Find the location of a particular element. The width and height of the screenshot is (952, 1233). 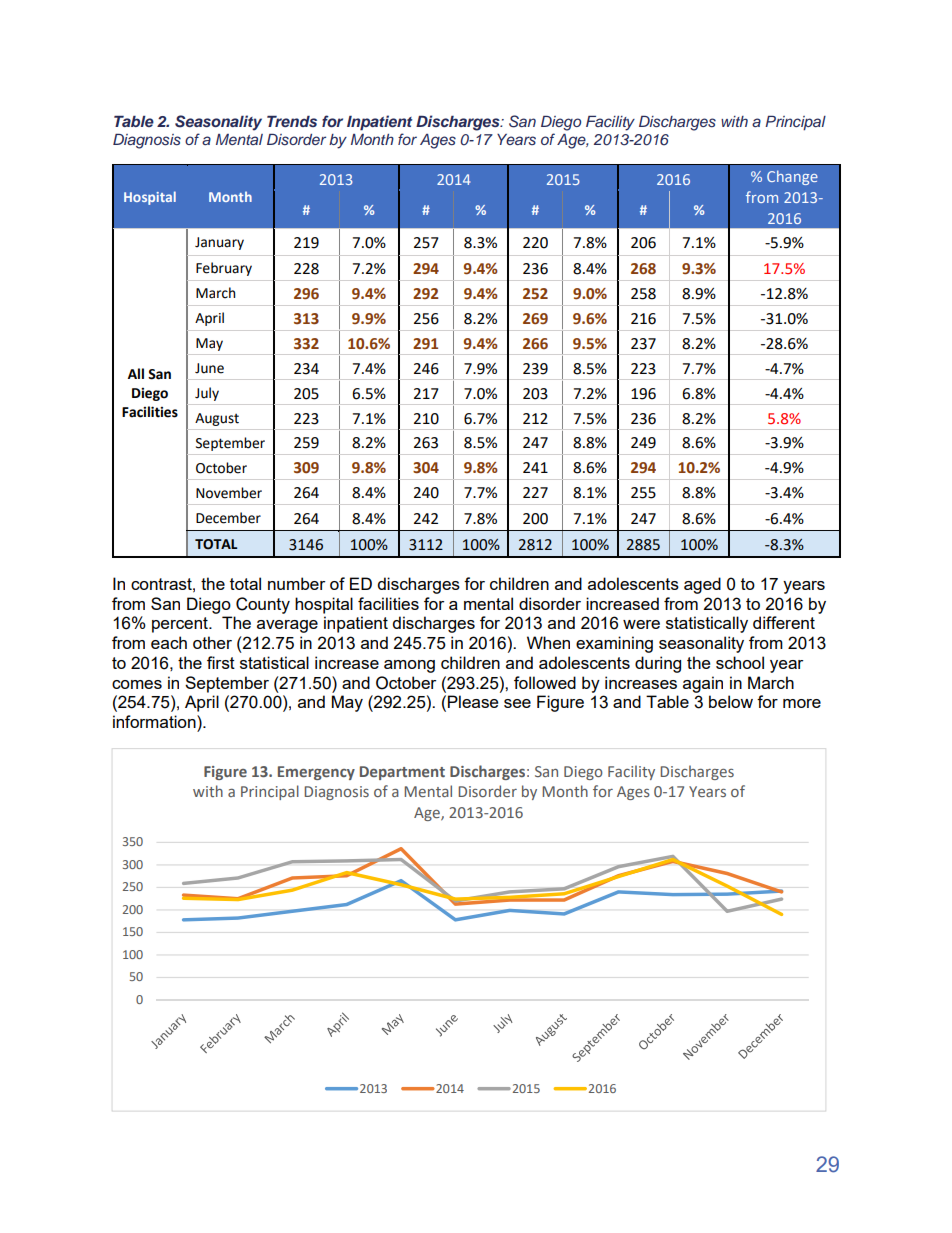

Change is located at coordinates (792, 177).
